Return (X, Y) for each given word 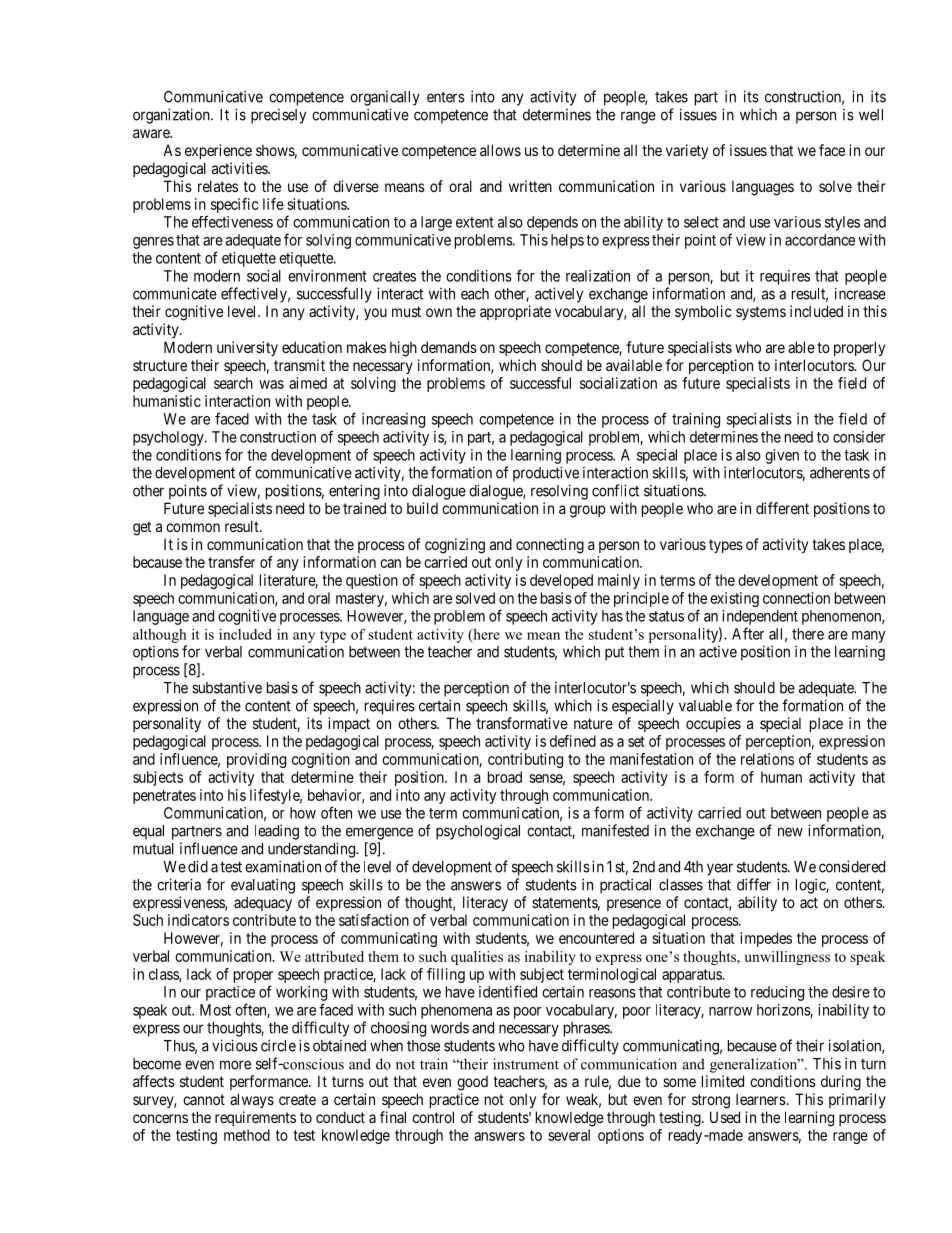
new (790, 832)
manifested (615, 830)
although (160, 636)
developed (561, 581)
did (198, 866)
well (871, 115)
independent (760, 617)
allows (500, 150)
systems (761, 313)
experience (218, 151)
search (233, 383)
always (252, 1100)
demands (449, 347)
